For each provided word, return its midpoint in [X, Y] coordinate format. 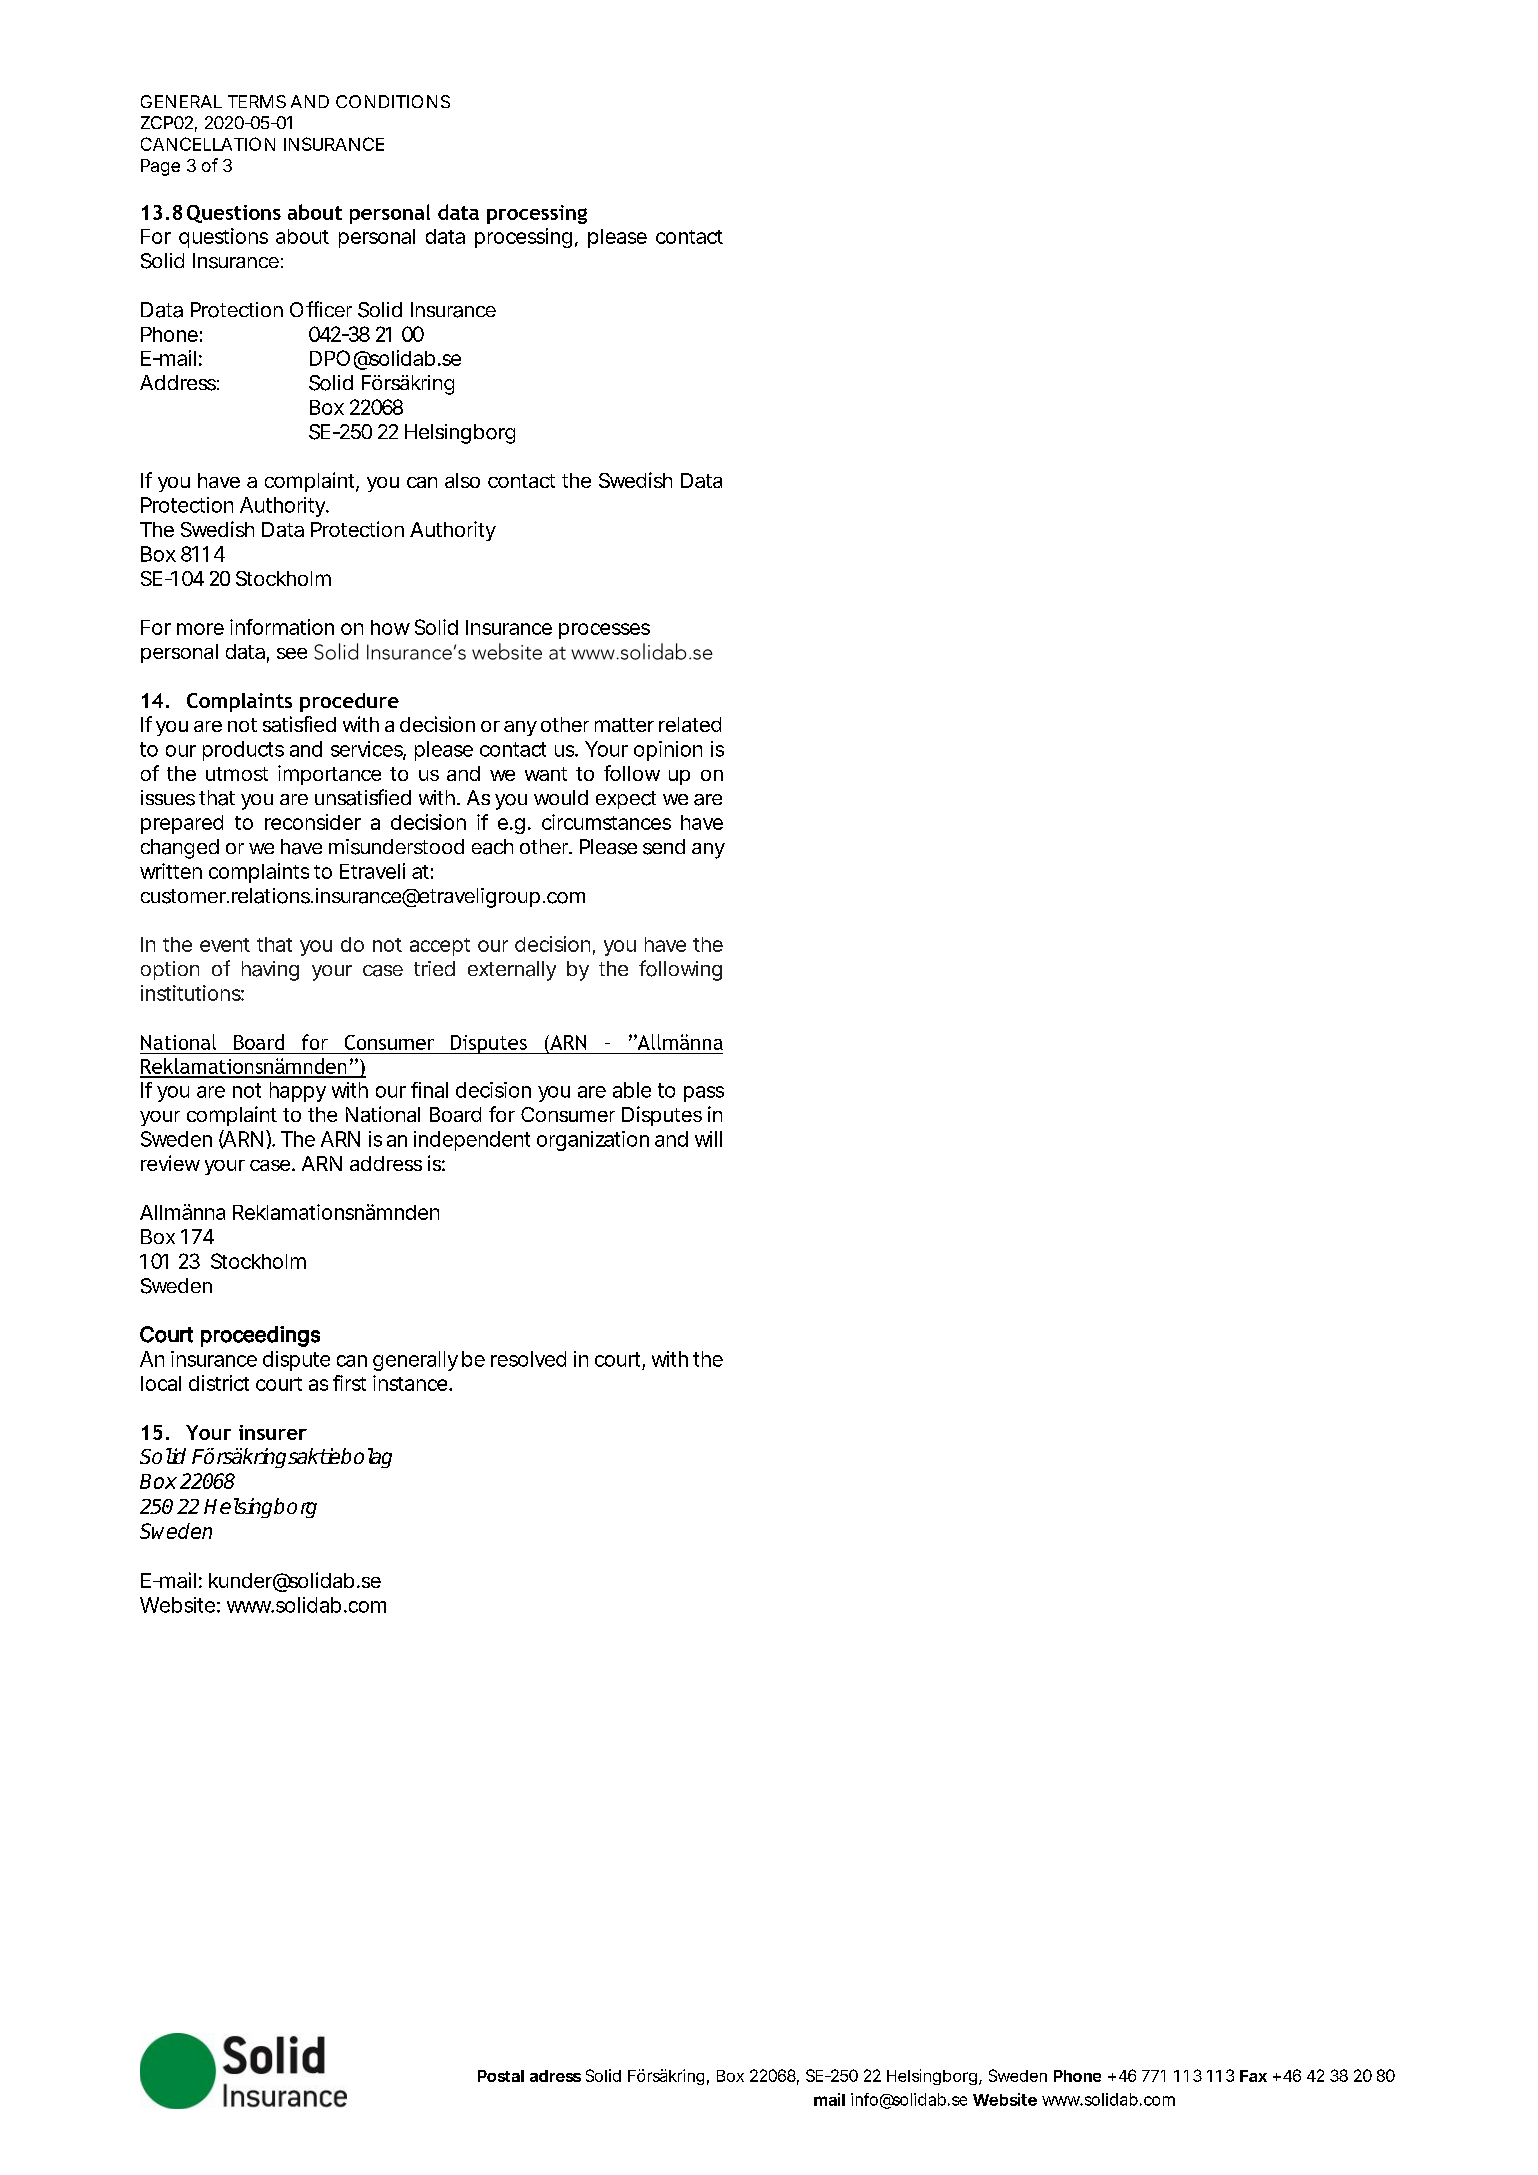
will [708, 1139]
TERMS [257, 101]
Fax [1253, 2076]
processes [604, 631]
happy [298, 1092]
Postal [501, 2076]
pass [704, 1094]
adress [555, 2076]
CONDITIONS [393, 101]
